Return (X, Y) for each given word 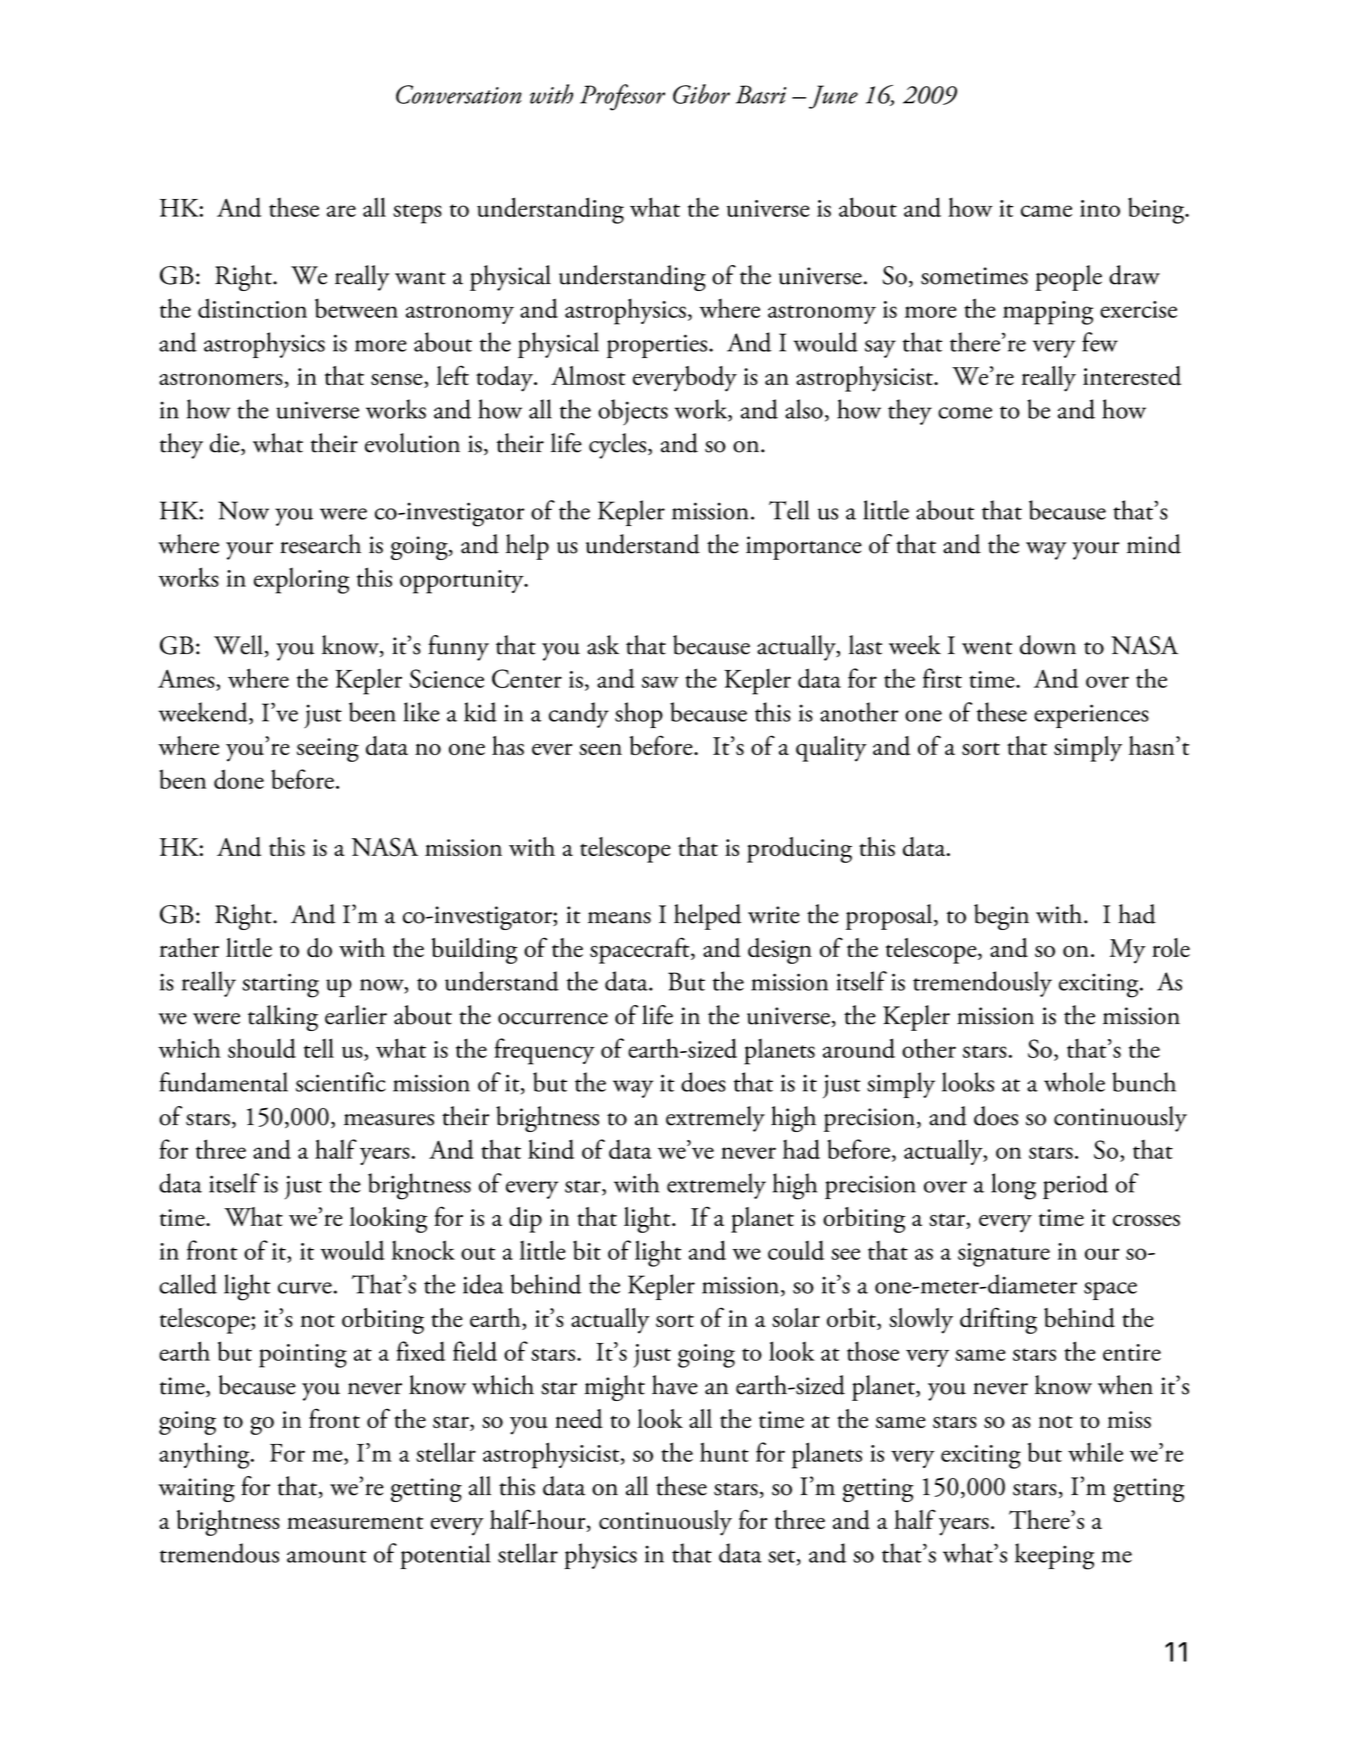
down (1048, 645)
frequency (544, 1051)
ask (603, 645)
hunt (724, 1452)
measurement (355, 1523)
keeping (1054, 1556)
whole (1074, 1082)
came (1046, 211)
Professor (622, 97)
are (341, 211)
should (262, 1048)
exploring (301, 580)
